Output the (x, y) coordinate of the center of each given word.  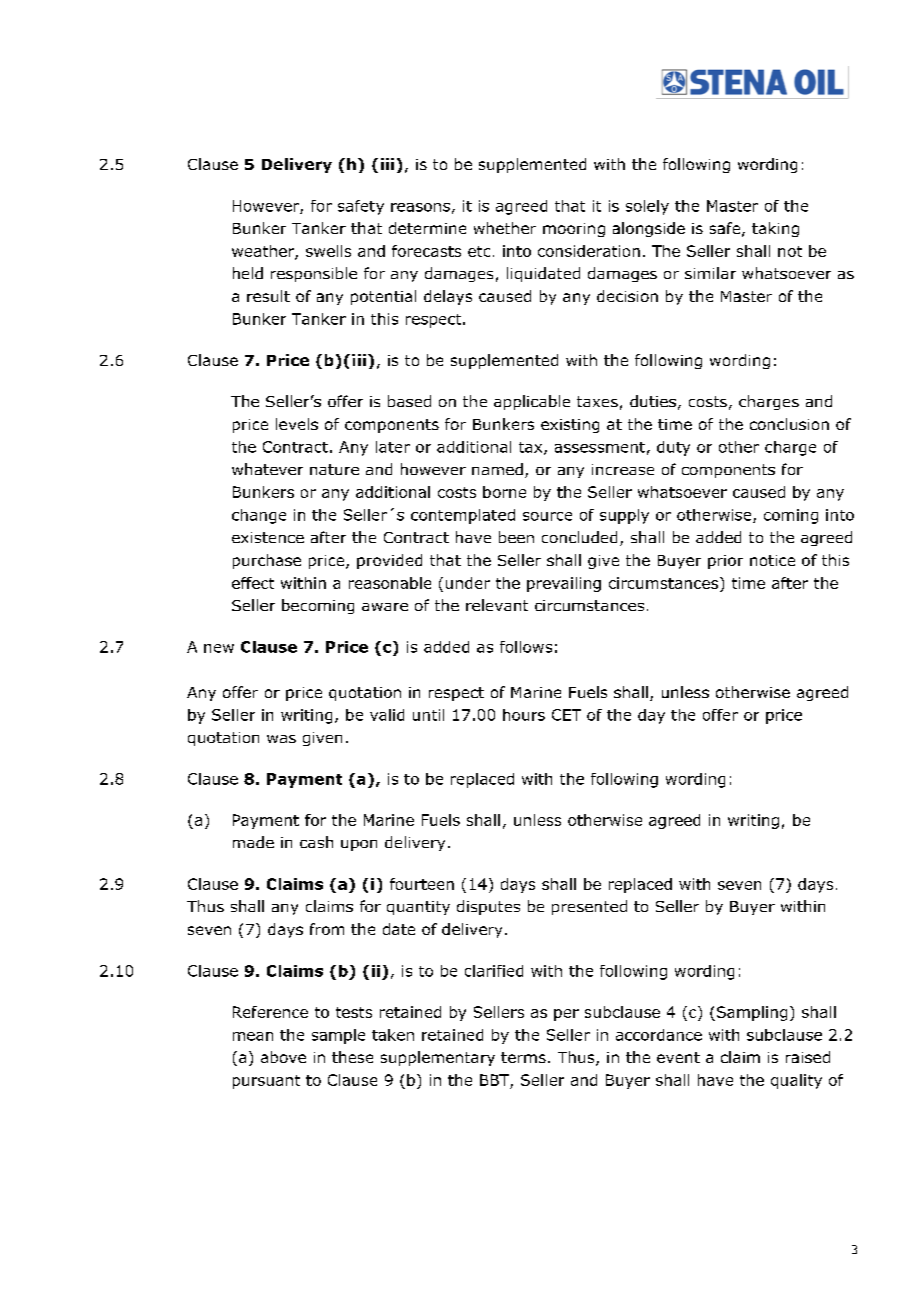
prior (725, 562)
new (219, 648)
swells (328, 251)
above (283, 1057)
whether (505, 228)
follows (526, 647)
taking (775, 229)
